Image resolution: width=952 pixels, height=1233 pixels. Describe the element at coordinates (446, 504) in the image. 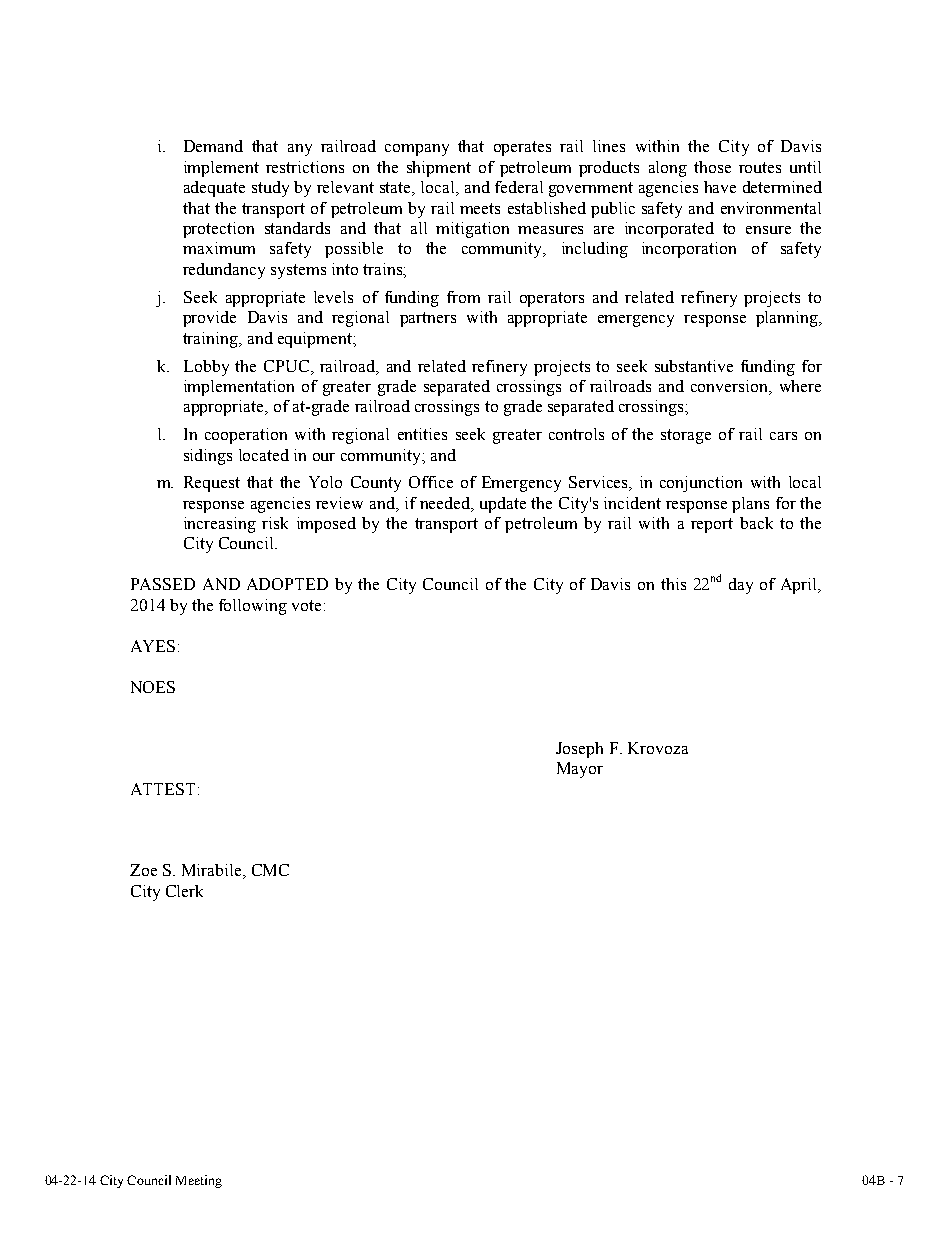

I see `needed` at that location.
